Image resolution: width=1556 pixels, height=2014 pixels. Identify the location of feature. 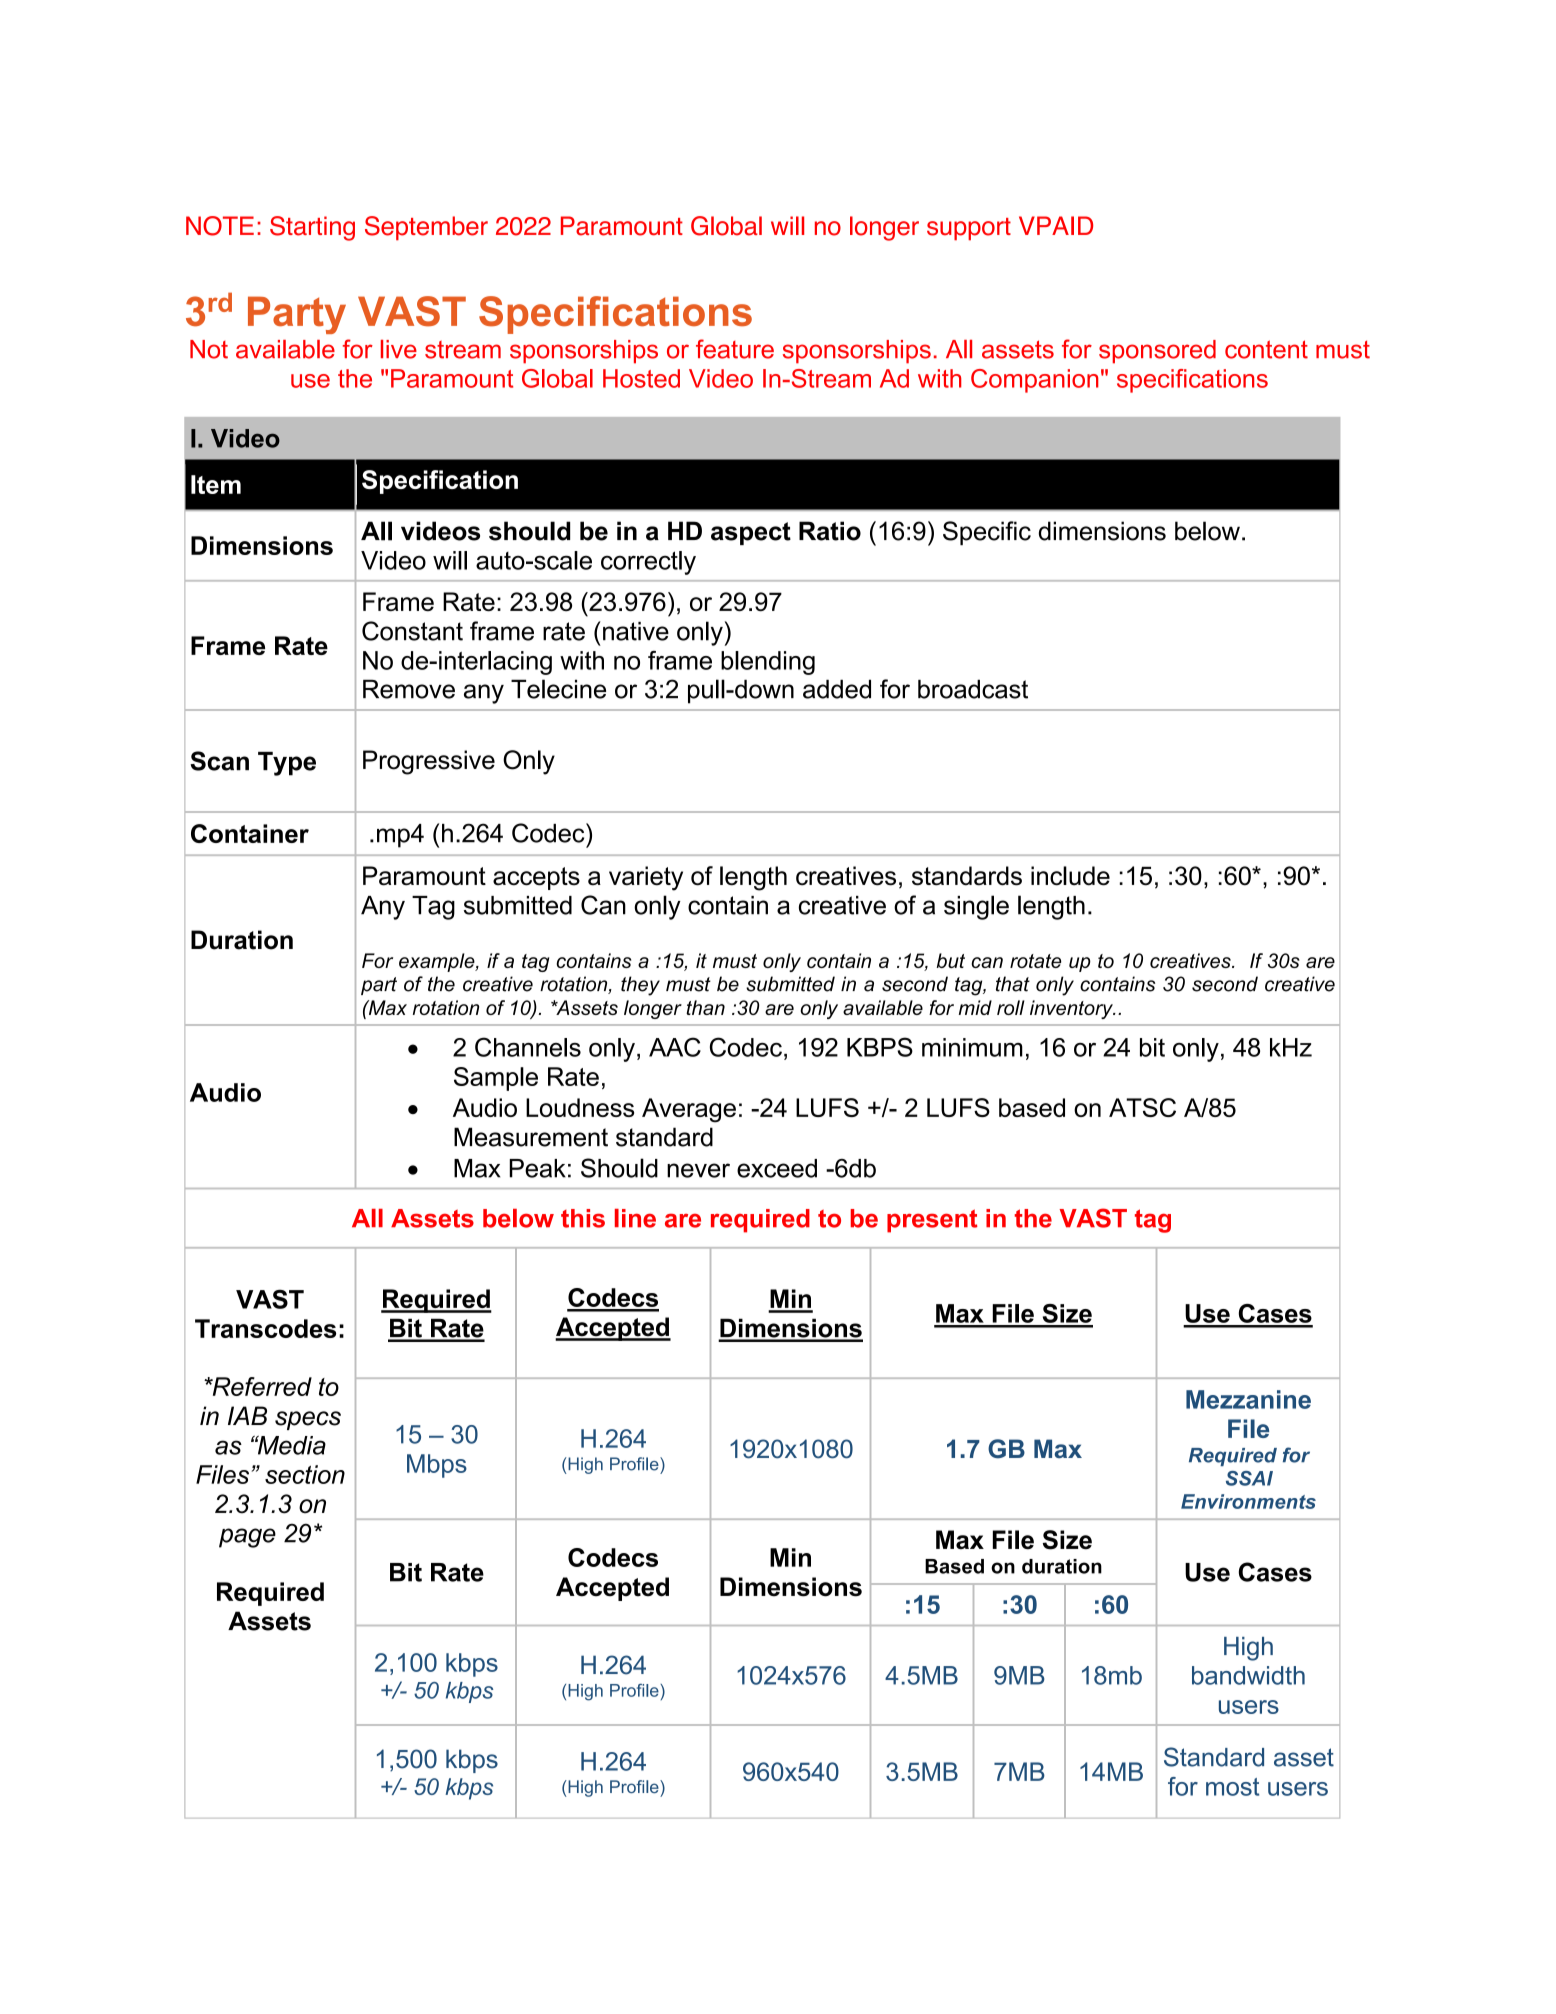
(735, 349).
